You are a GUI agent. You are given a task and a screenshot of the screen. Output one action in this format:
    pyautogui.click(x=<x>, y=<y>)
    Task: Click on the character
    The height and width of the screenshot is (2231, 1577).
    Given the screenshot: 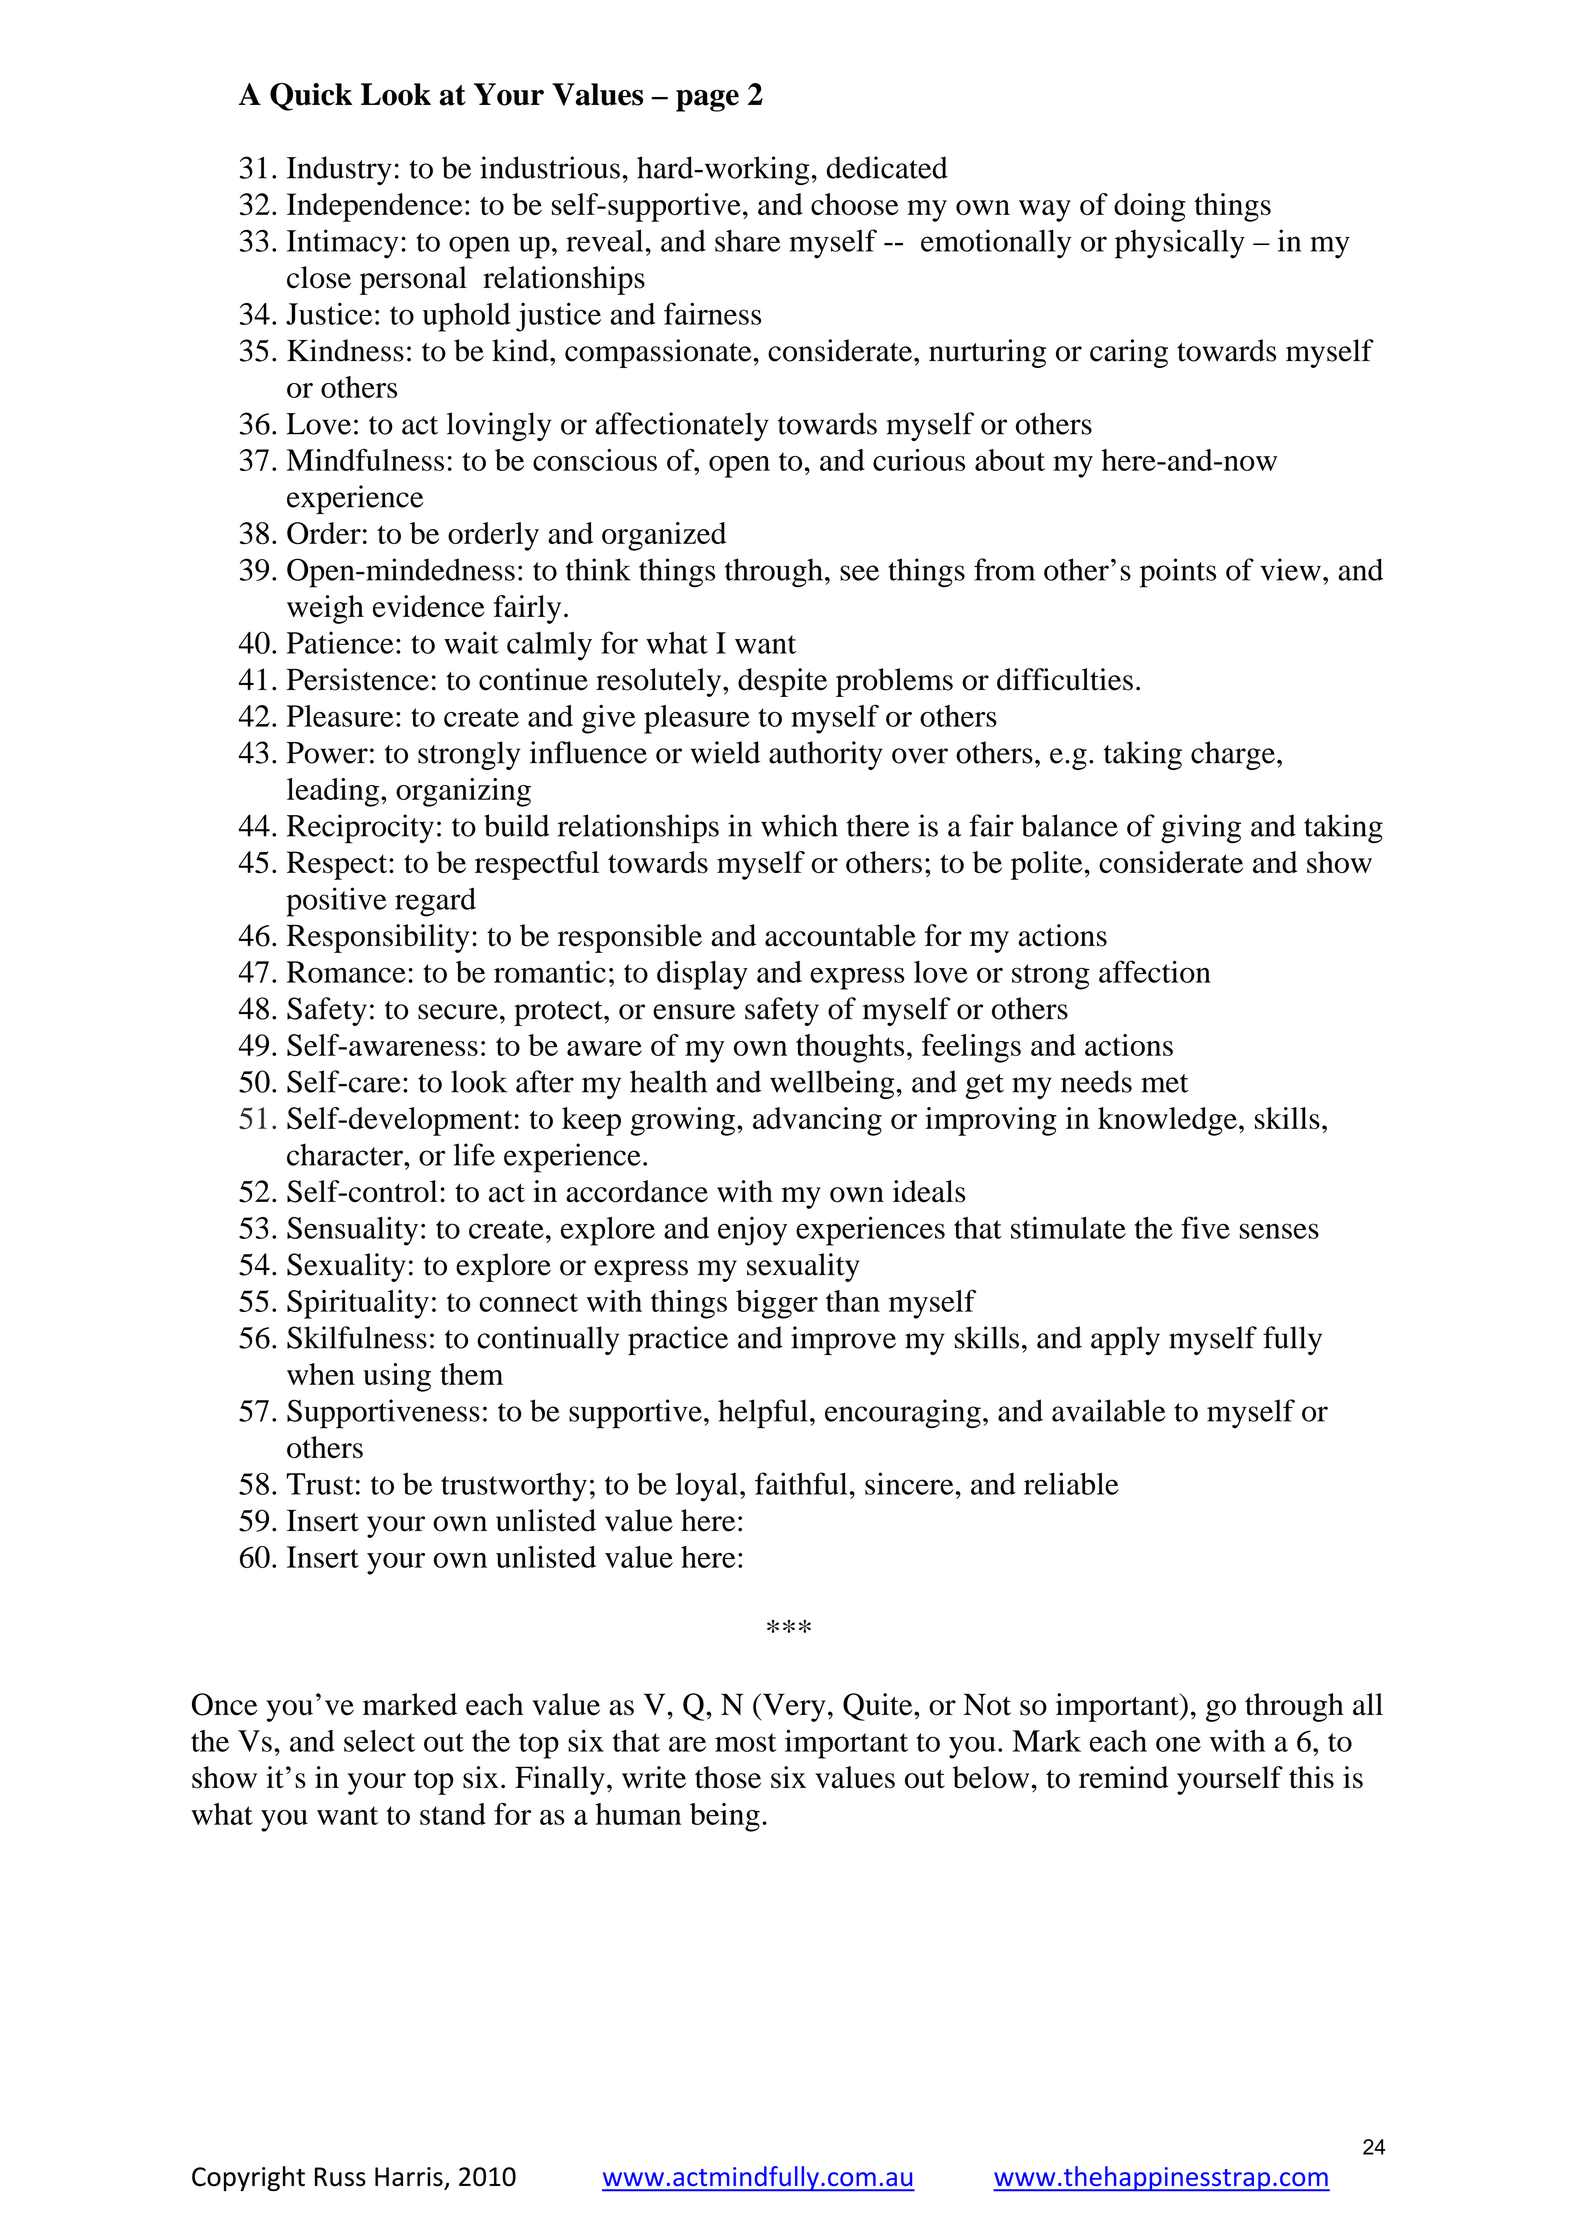 What is the action you would take?
    pyautogui.click(x=346, y=1154)
